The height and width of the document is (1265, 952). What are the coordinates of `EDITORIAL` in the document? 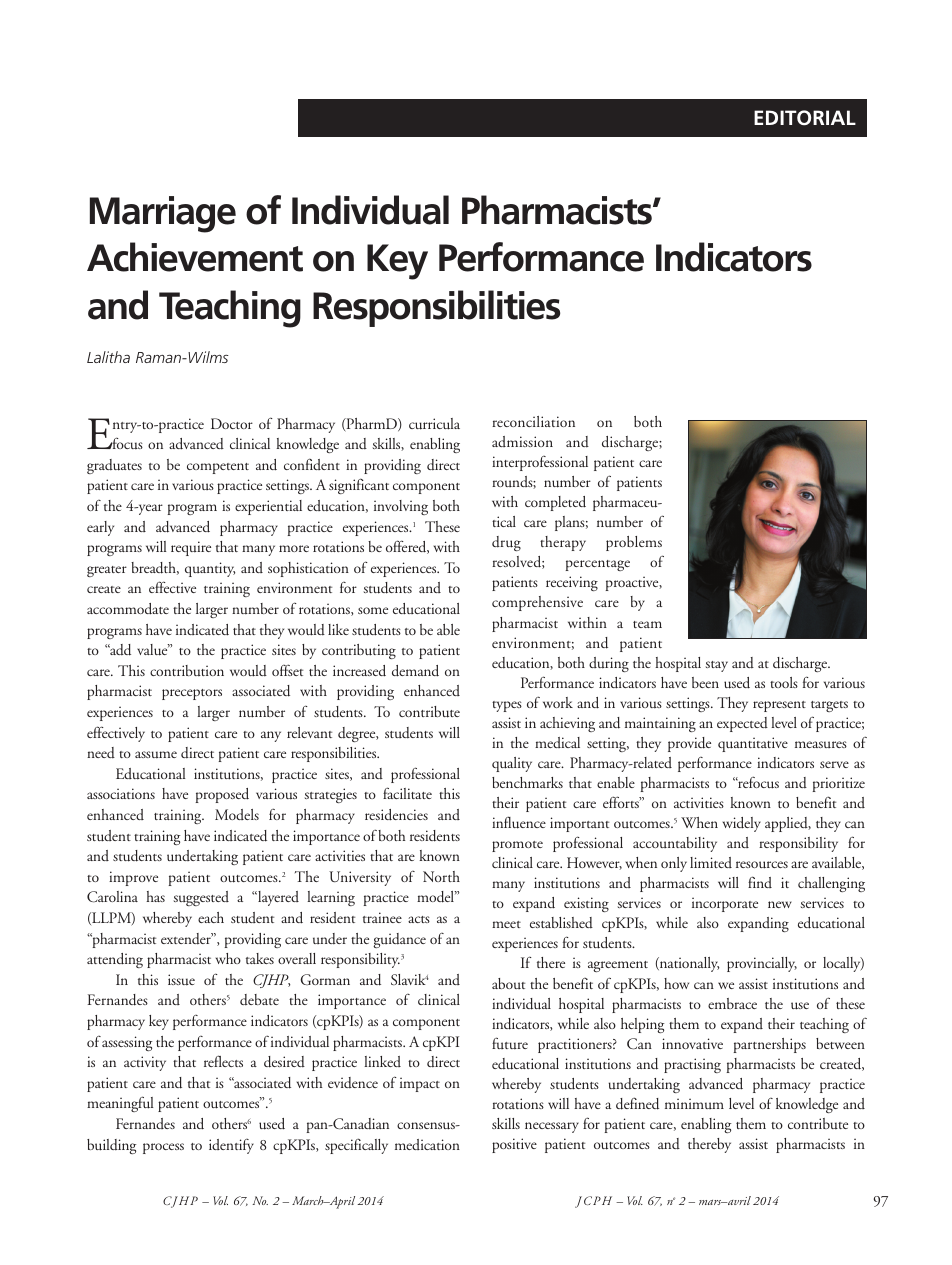 It's located at (805, 118).
